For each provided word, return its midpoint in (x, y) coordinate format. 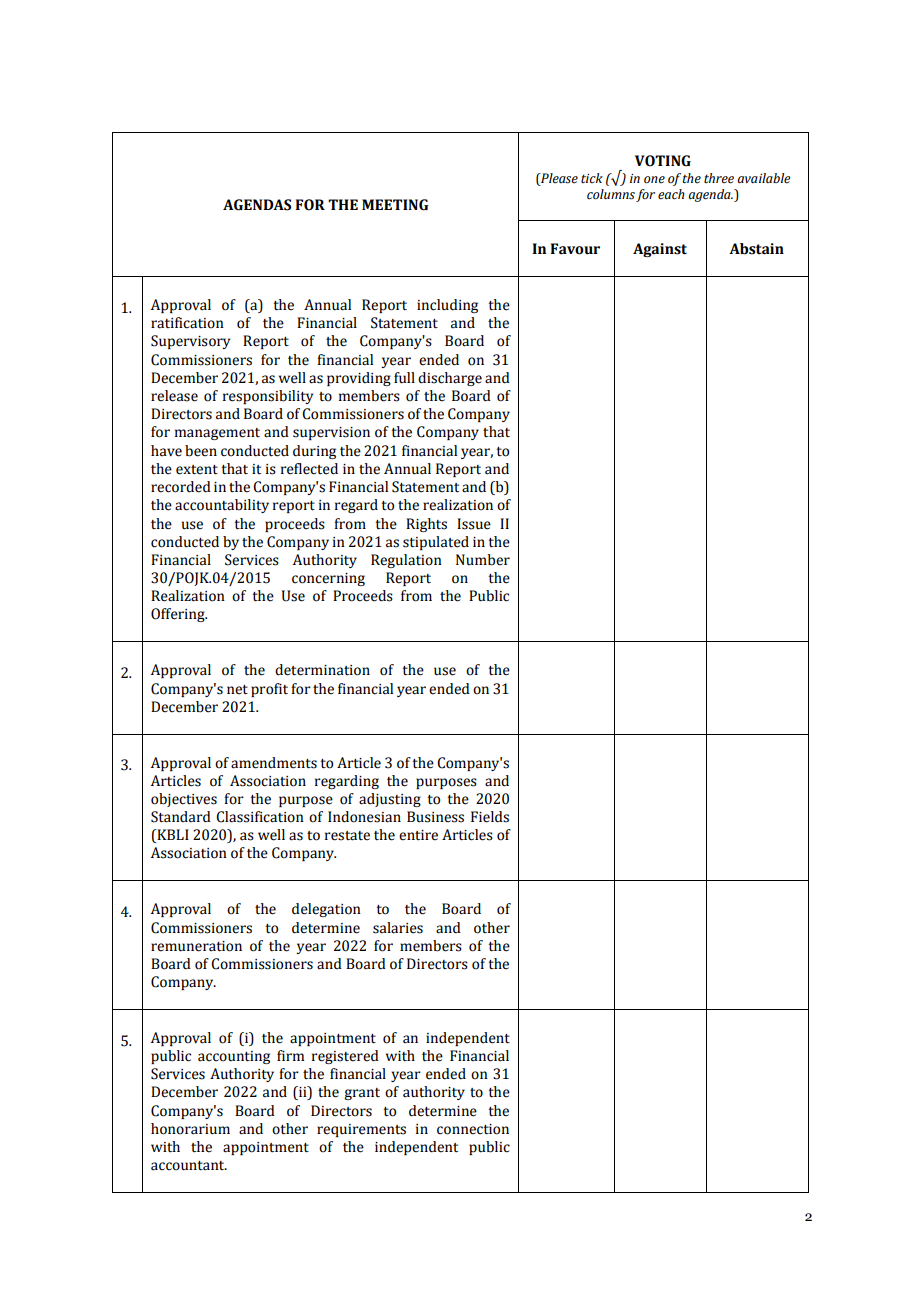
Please (558, 178)
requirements (361, 1130)
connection (473, 1129)
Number (483, 560)
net (237, 690)
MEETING (395, 205)
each (671, 194)
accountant (189, 1166)
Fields (490, 817)
